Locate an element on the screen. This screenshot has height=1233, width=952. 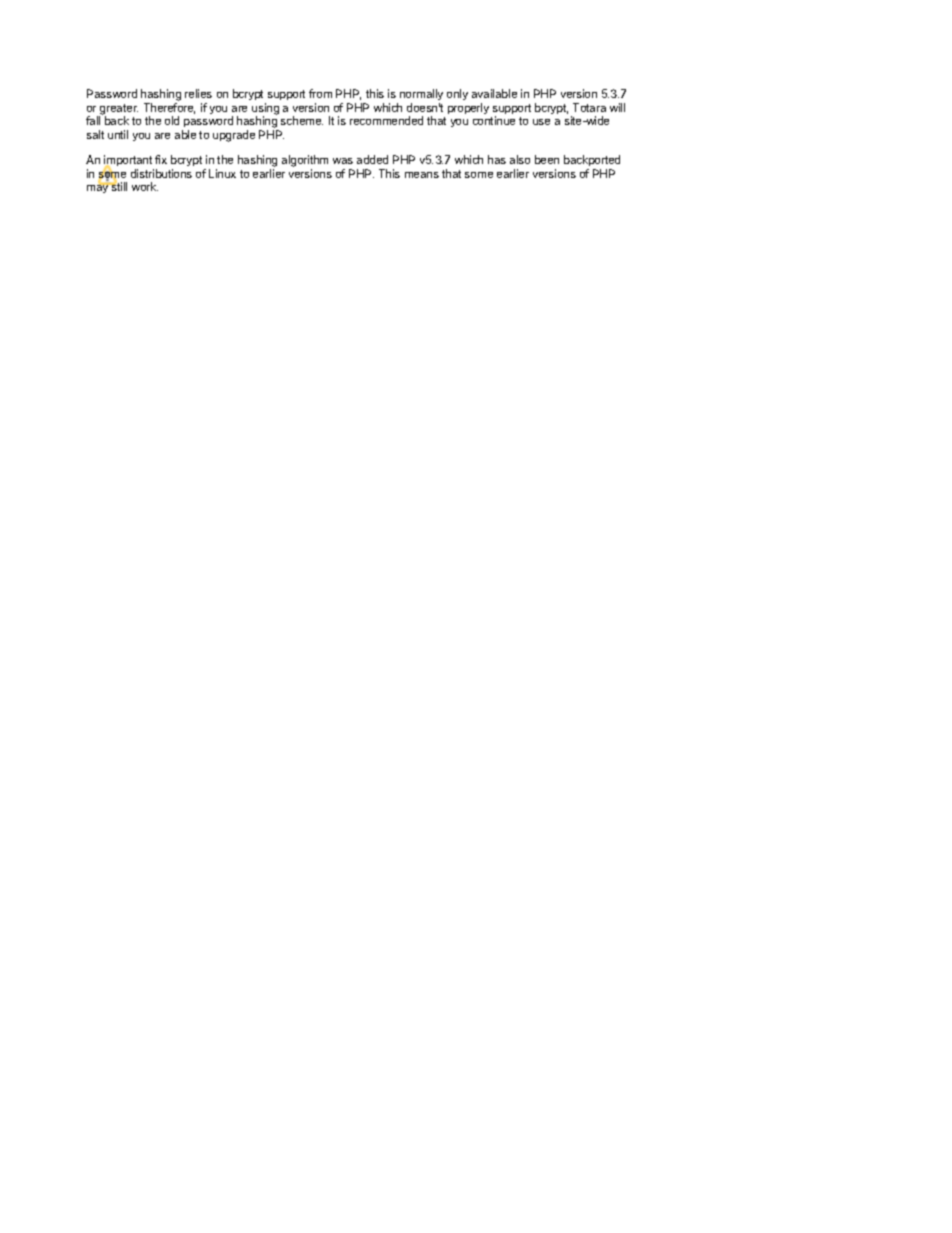
until is located at coordinates (118, 134).
